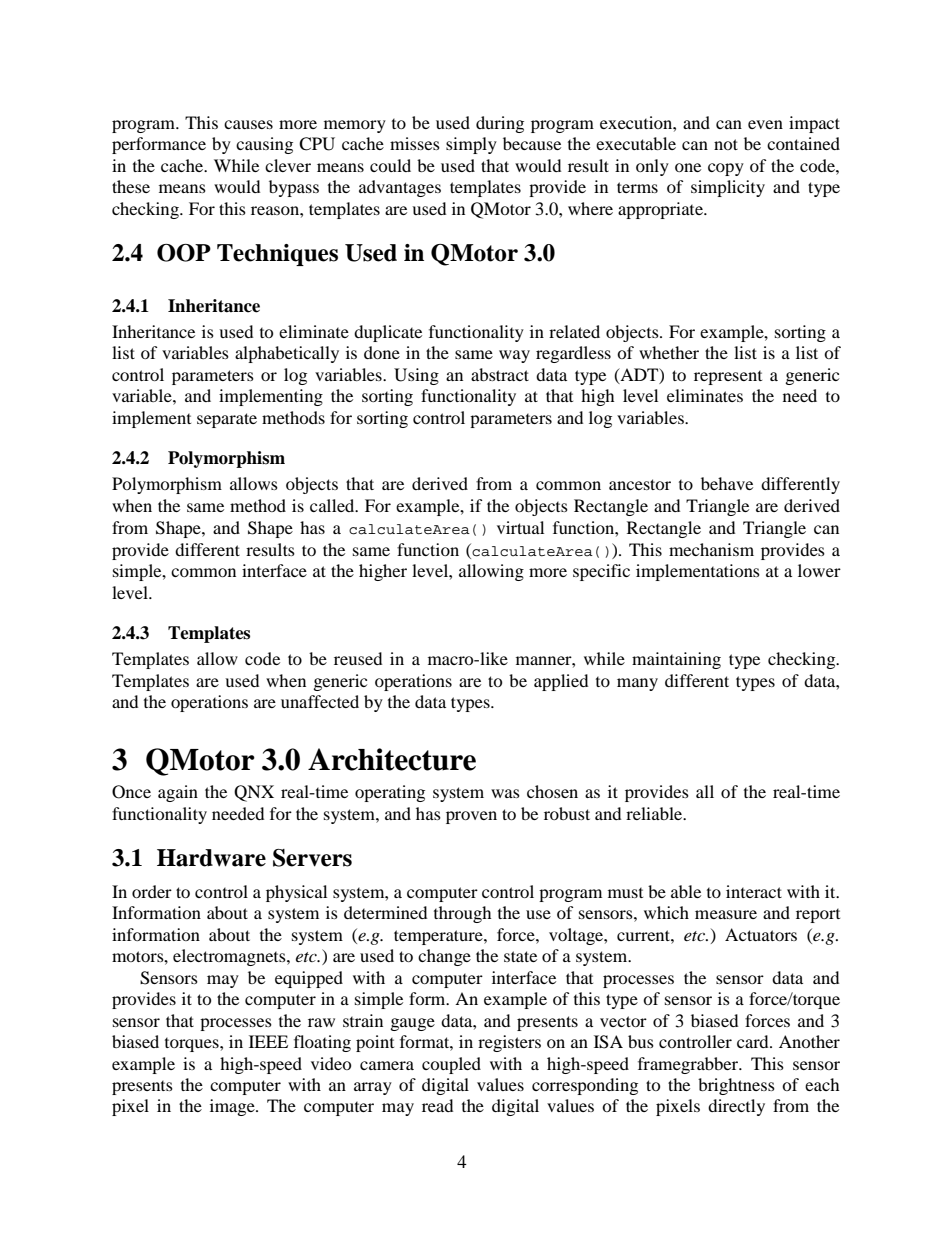 The image size is (952, 1233). What do you see at coordinates (451, 1065) in the page?
I see `coupled` at bounding box center [451, 1065].
